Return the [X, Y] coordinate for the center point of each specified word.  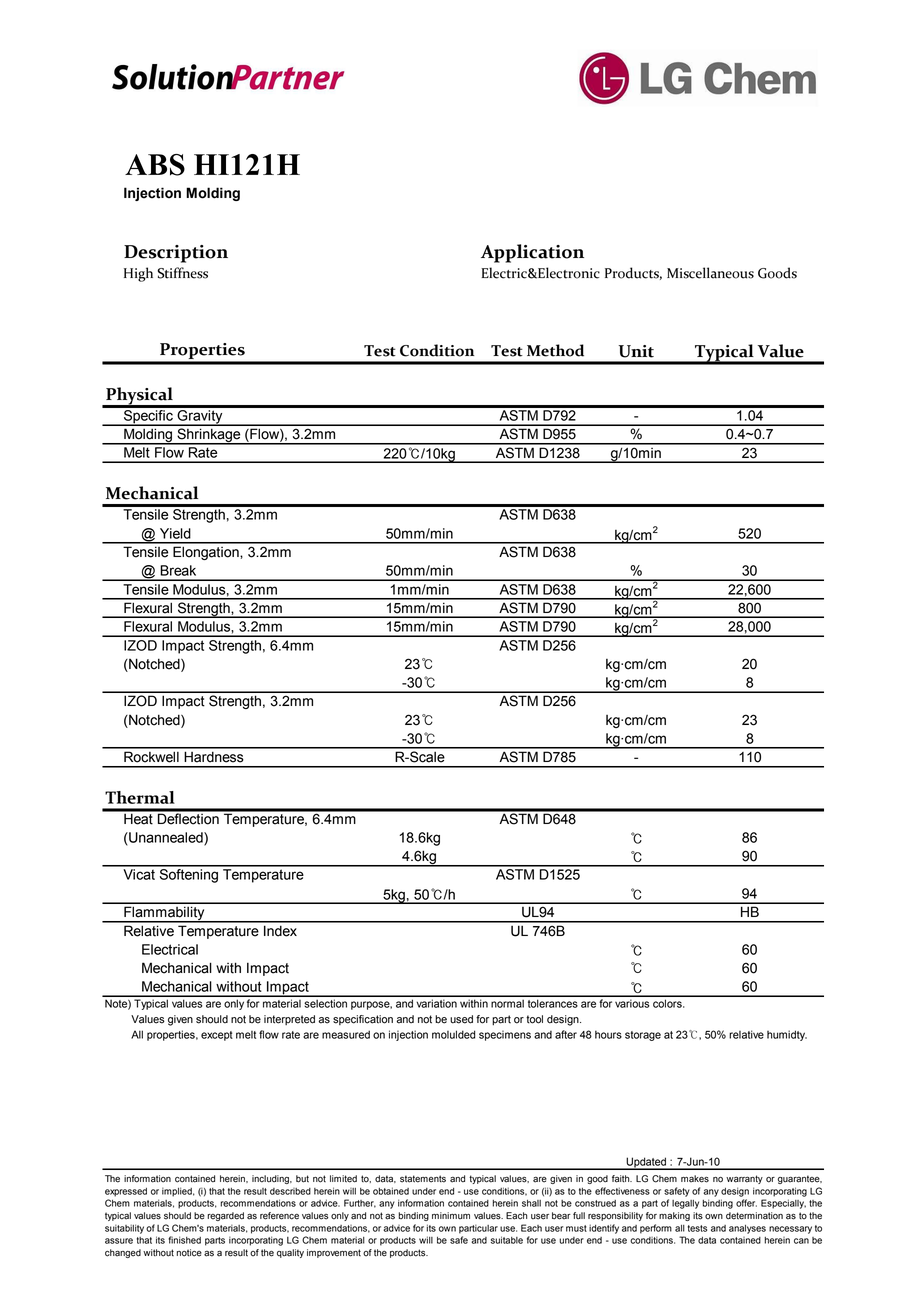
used [461, 1019]
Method [555, 350]
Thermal [140, 797]
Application [532, 253]
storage [643, 1036]
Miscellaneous [710, 273]
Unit [636, 351]
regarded [225, 1216]
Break [178, 570]
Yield [175, 533]
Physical [139, 397]
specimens [505, 1035]
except [217, 1036]
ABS [155, 165]
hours [608, 1034]
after [566, 1034]
